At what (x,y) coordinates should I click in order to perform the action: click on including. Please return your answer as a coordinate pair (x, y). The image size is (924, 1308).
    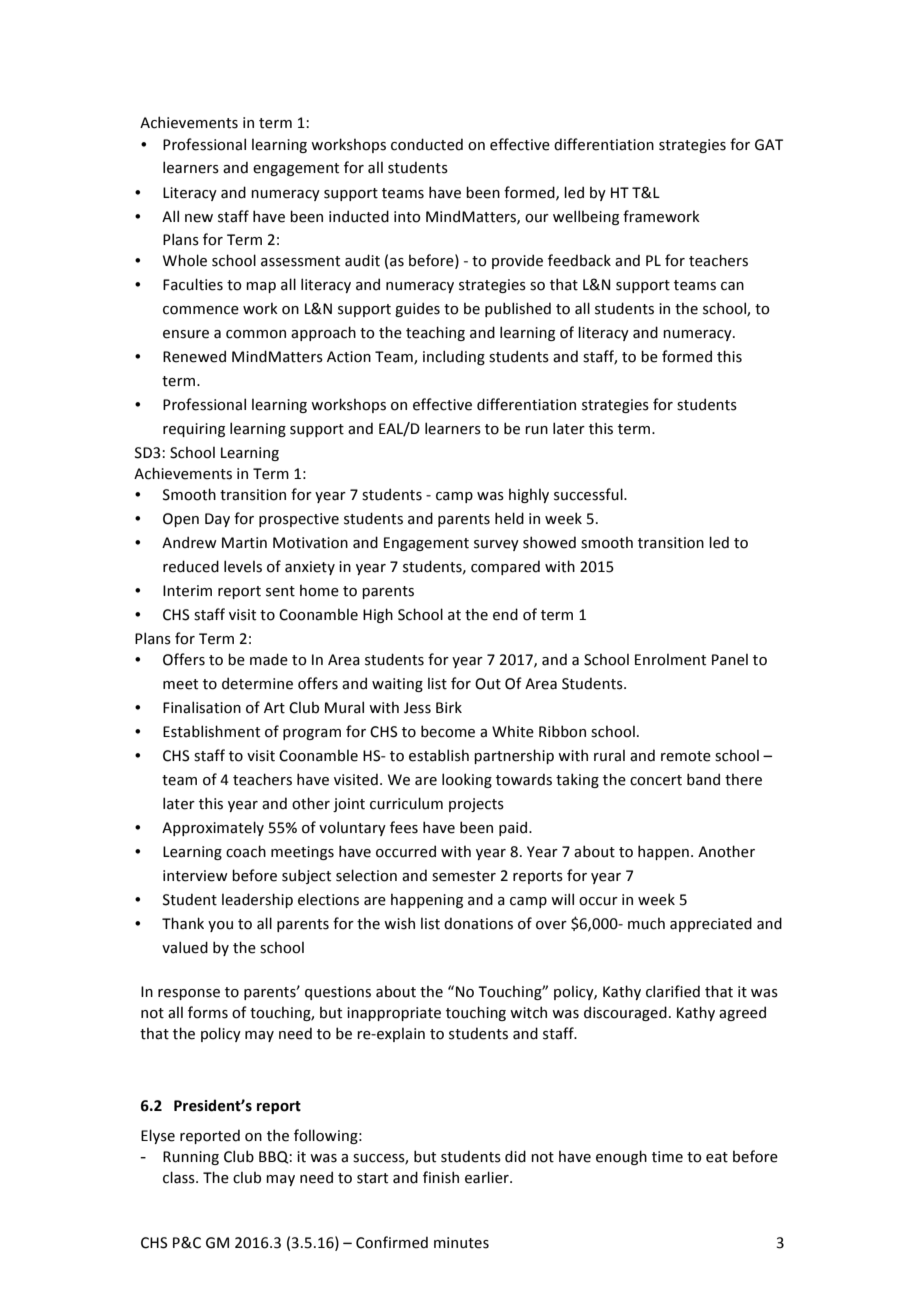
    Looking at the image, I should click on (454, 357).
